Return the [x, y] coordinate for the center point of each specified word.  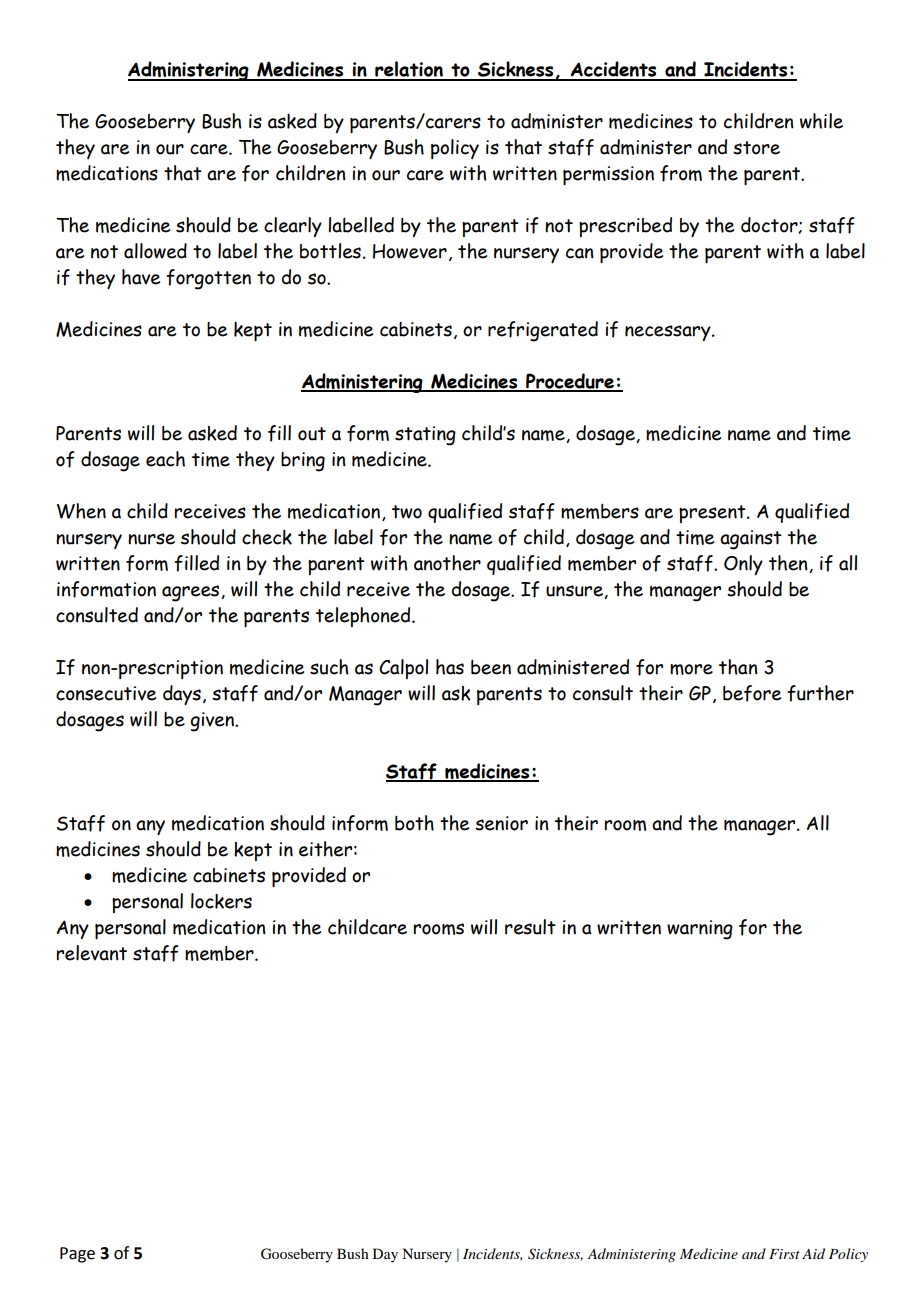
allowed [155, 251]
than [738, 667]
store [756, 148]
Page [77, 1255]
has [450, 667]
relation [409, 70]
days [182, 695]
